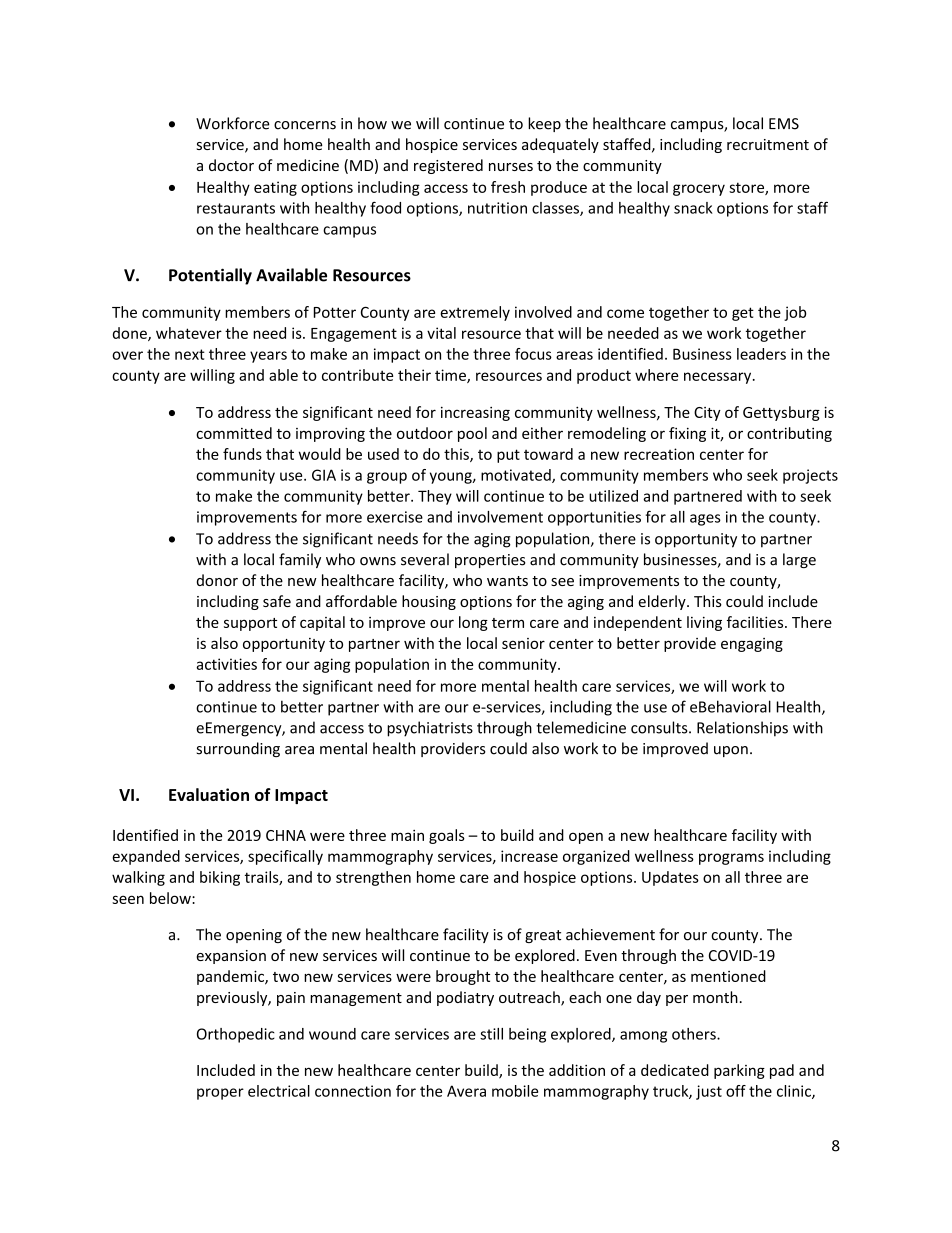 The height and width of the document is (1233, 952). Describe the element at coordinates (687, 434) in the document. I see `fixing` at that location.
